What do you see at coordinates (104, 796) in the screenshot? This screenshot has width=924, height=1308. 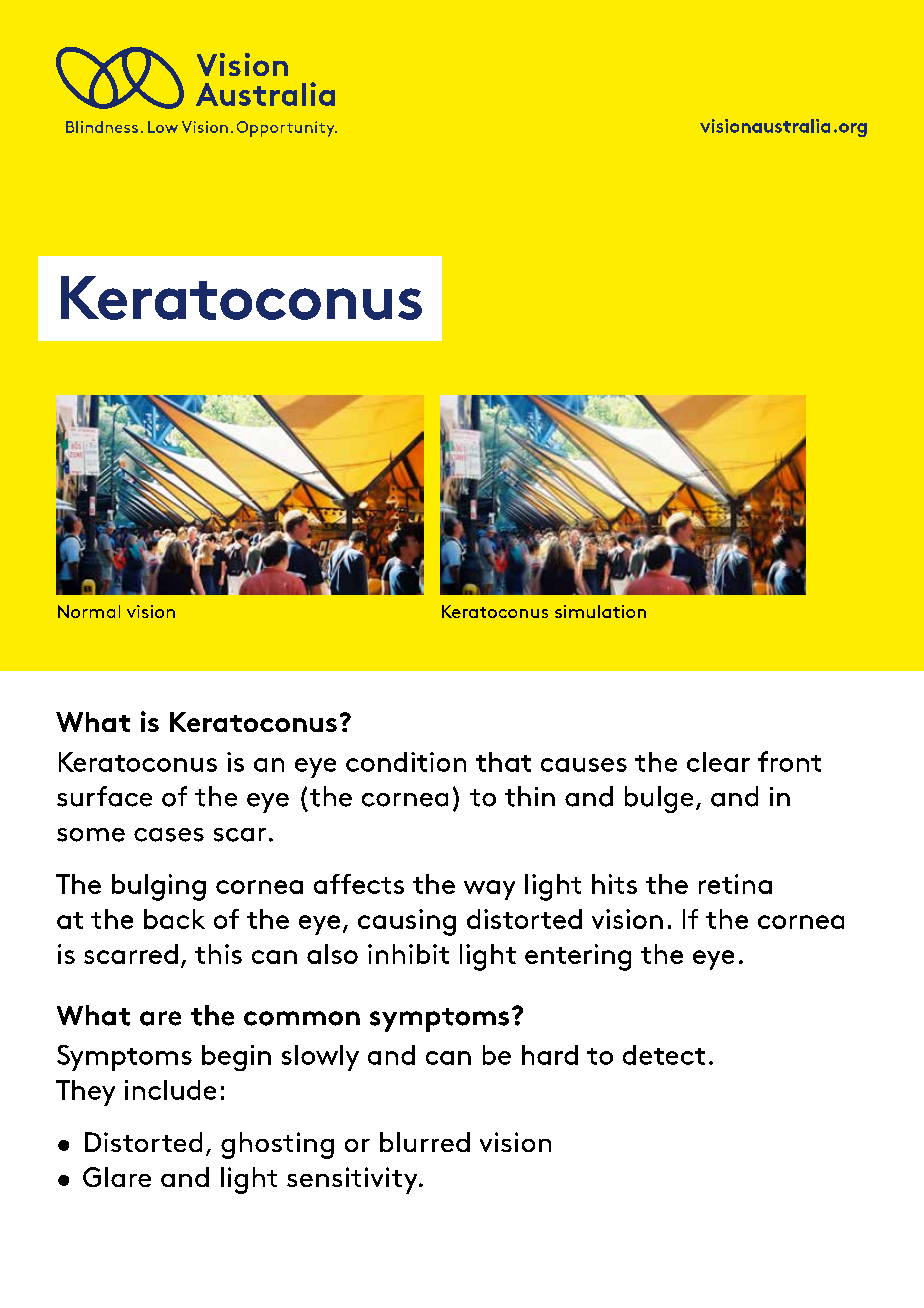 I see `surface` at bounding box center [104, 796].
